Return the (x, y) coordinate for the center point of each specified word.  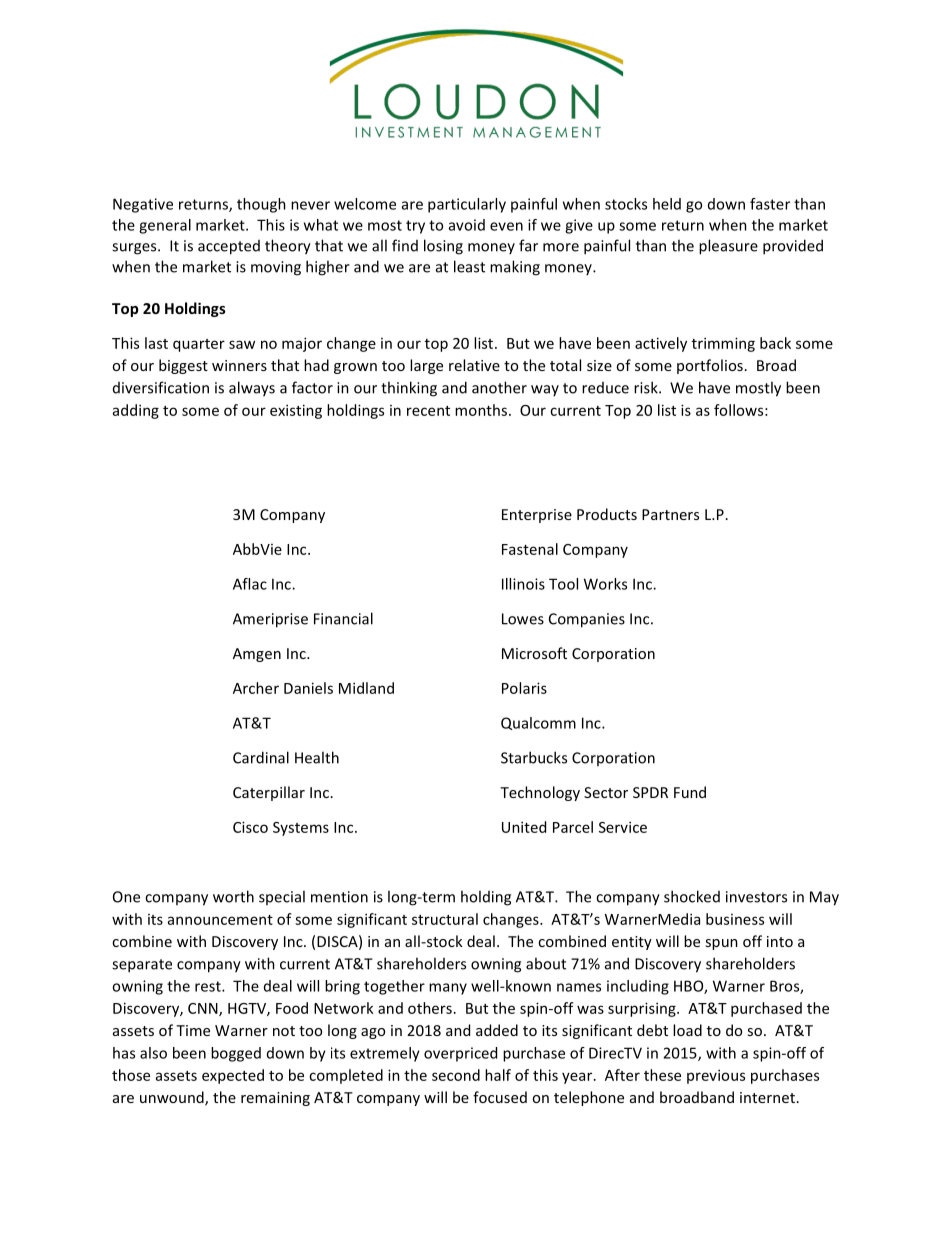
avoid (467, 225)
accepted (229, 247)
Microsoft (534, 653)
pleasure (728, 247)
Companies (587, 620)
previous (716, 1076)
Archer (256, 688)
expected (233, 1076)
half (498, 1075)
